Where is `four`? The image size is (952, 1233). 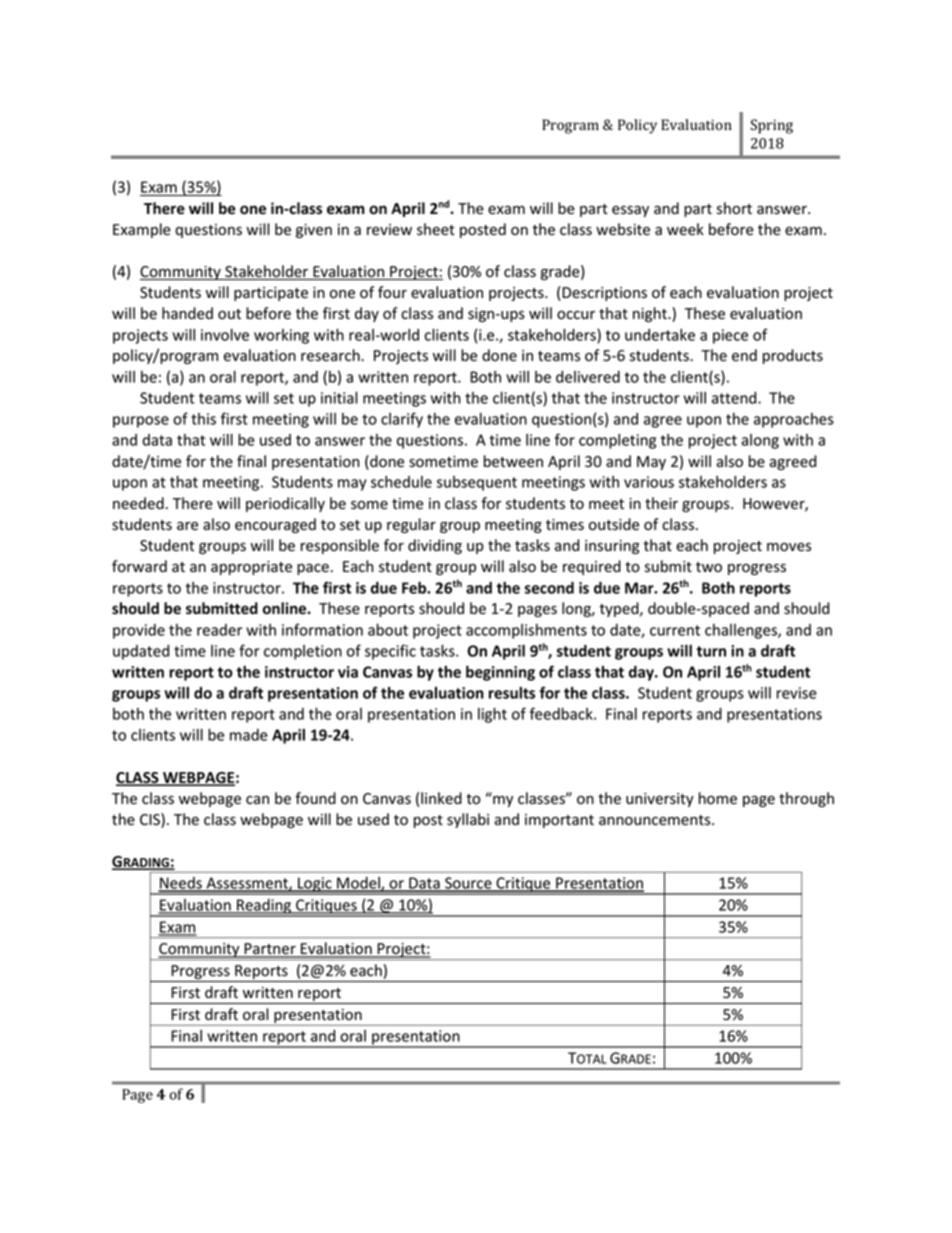
four is located at coordinates (392, 292).
